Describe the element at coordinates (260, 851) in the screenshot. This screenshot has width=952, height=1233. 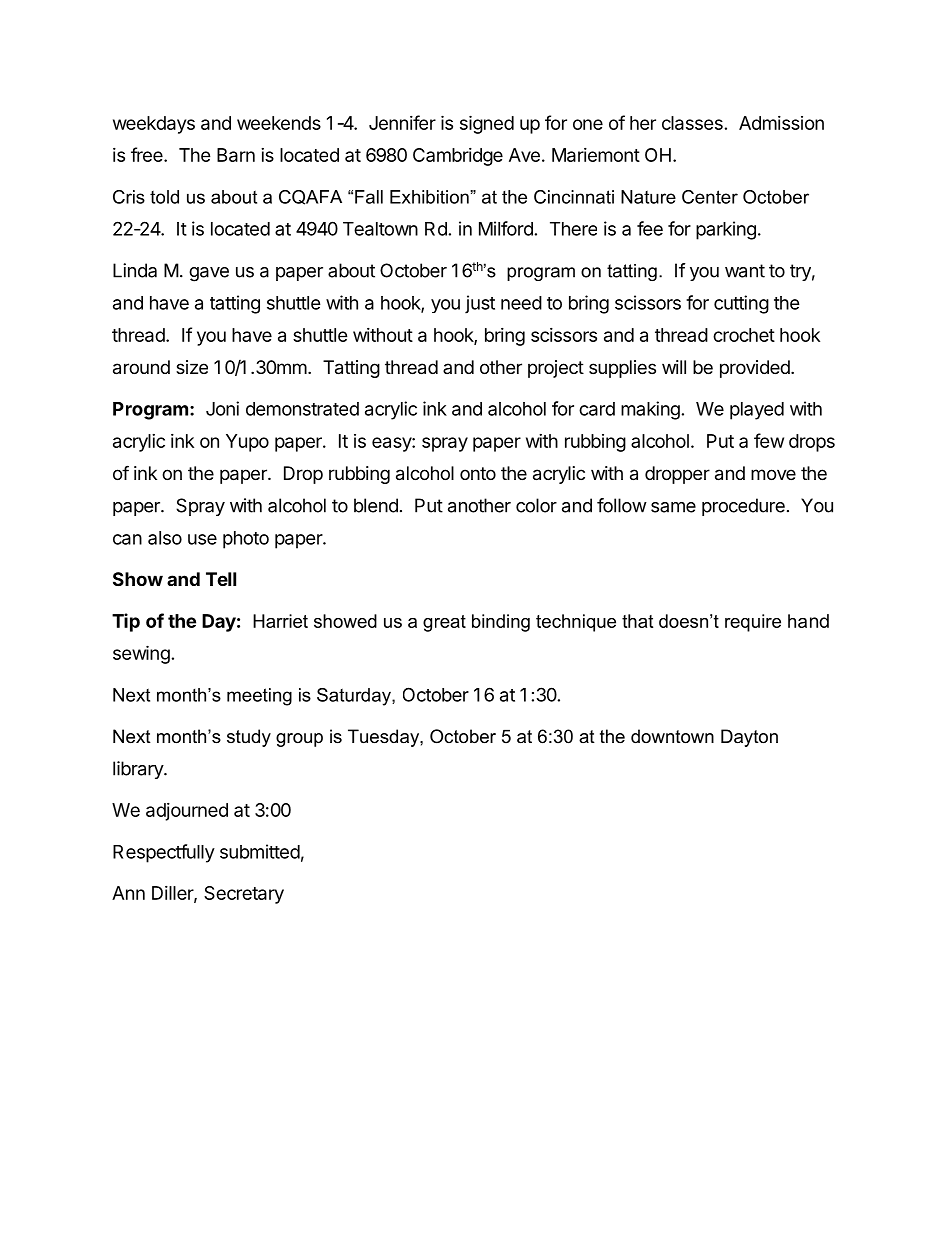
I see `submitted` at that location.
